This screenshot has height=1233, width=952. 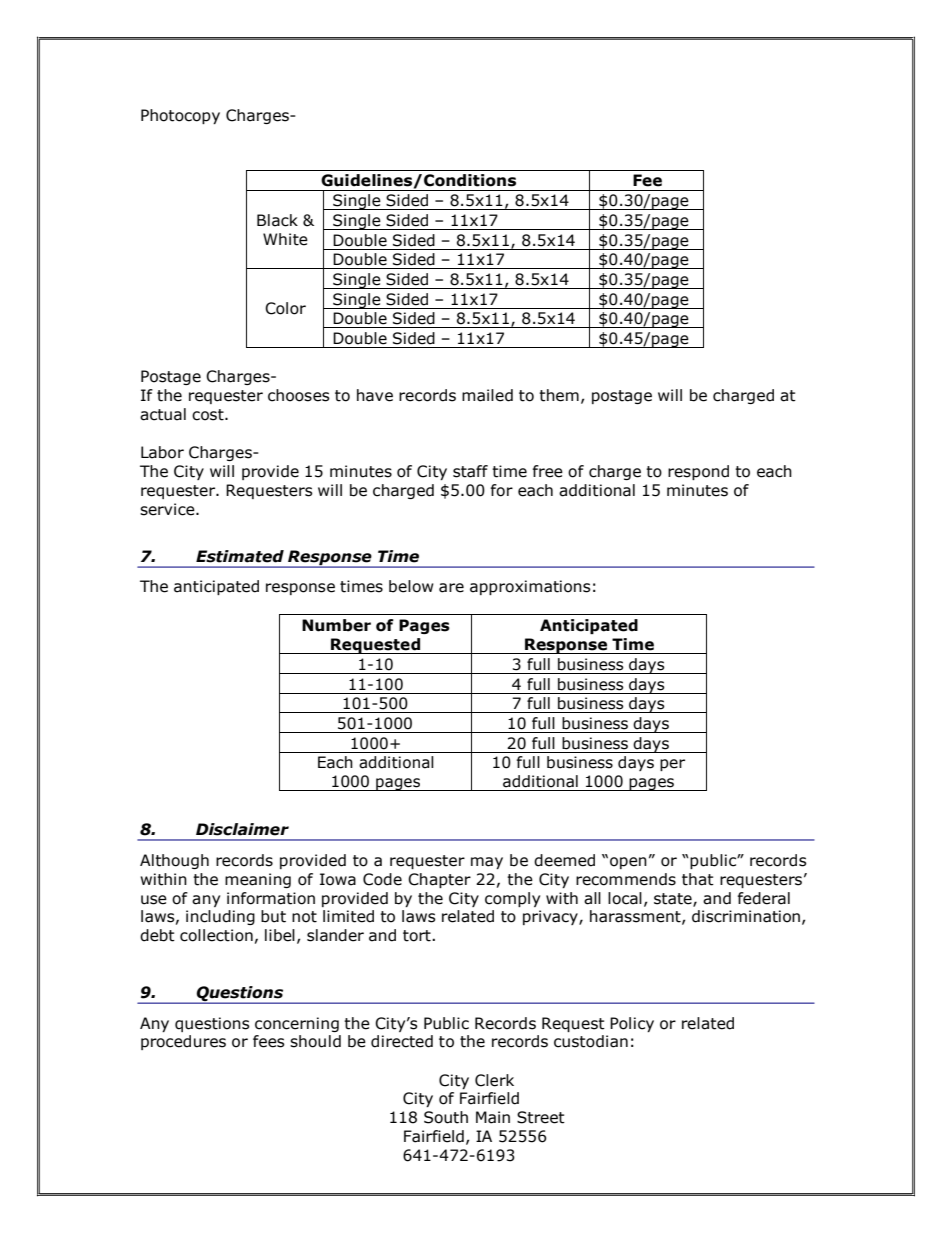 What do you see at coordinates (209, 415) in the screenshot?
I see `cost` at bounding box center [209, 415].
